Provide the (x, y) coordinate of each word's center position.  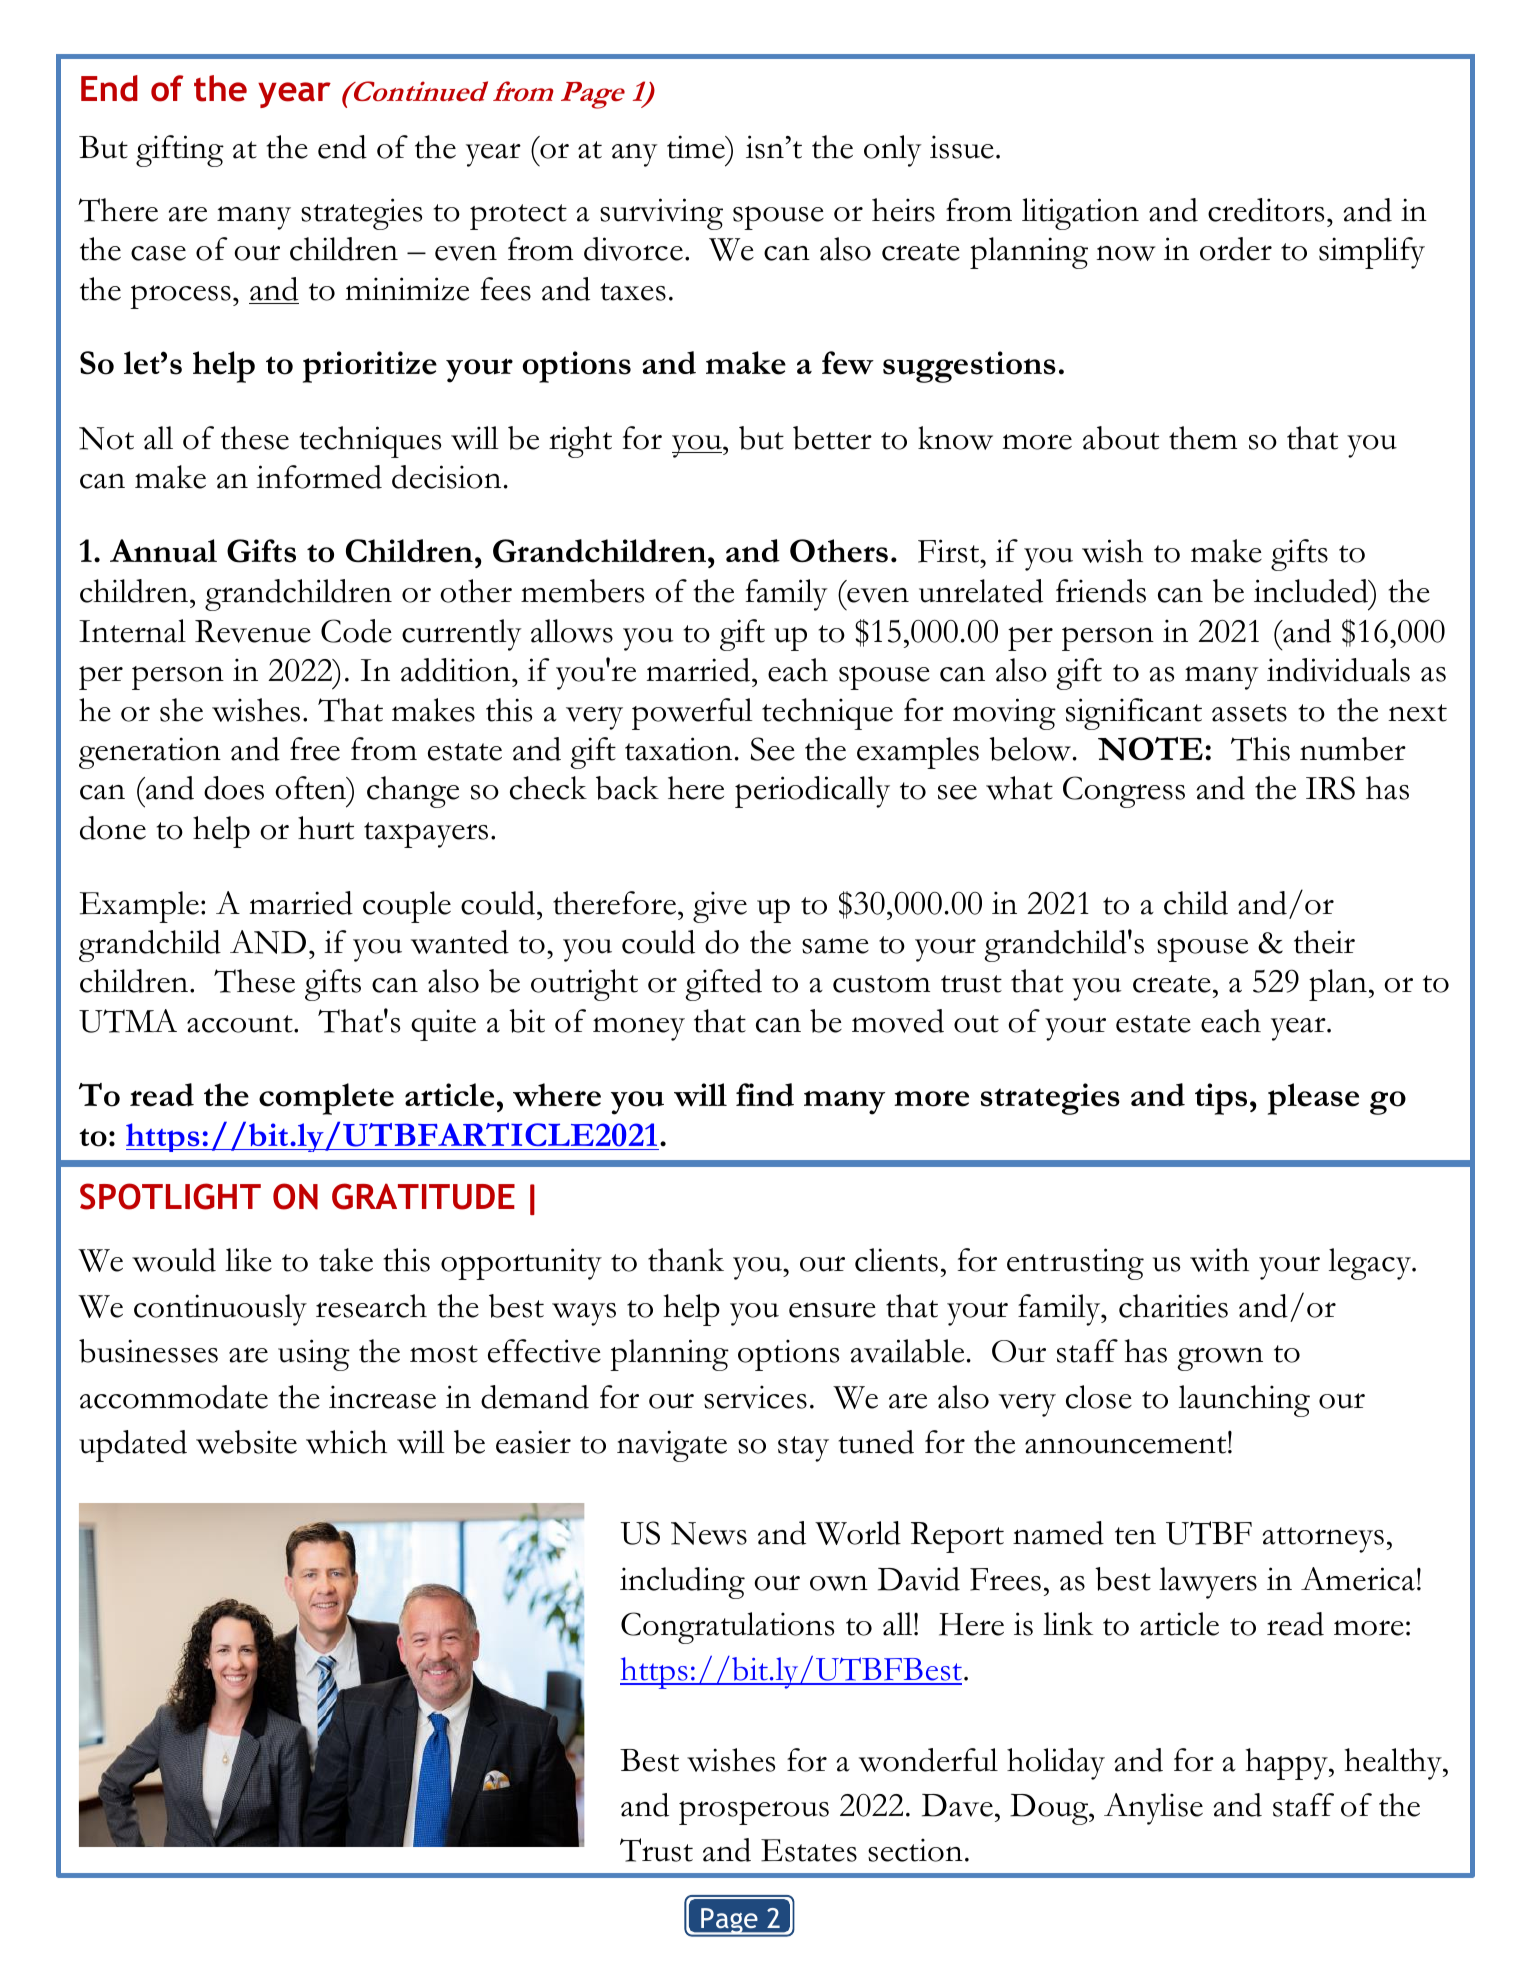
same (835, 946)
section (915, 1850)
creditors (1266, 210)
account (241, 1024)
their (1324, 942)
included (1312, 591)
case (158, 253)
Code (356, 631)
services (755, 1397)
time (697, 147)
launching (1244, 1401)
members (582, 591)
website (246, 1442)
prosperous (754, 1813)
